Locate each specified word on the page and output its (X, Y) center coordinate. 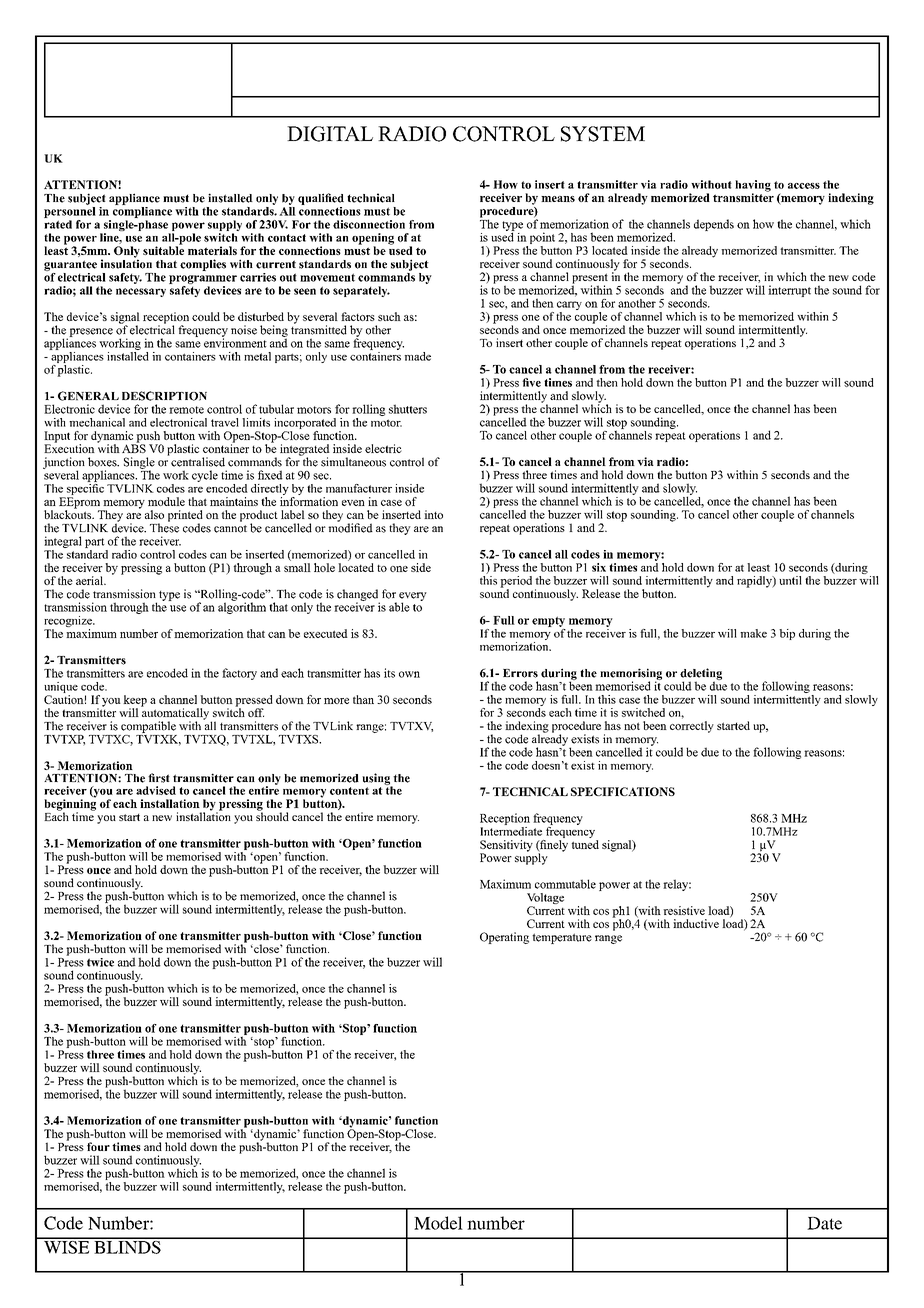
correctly (692, 727)
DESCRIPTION (164, 396)
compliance (142, 211)
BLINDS (127, 1245)
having (753, 187)
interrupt (789, 291)
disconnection (369, 224)
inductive (696, 923)
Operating (504, 938)
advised (156, 790)
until (790, 580)
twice (100, 962)
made (418, 356)
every (413, 597)
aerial (91, 580)
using (377, 780)
